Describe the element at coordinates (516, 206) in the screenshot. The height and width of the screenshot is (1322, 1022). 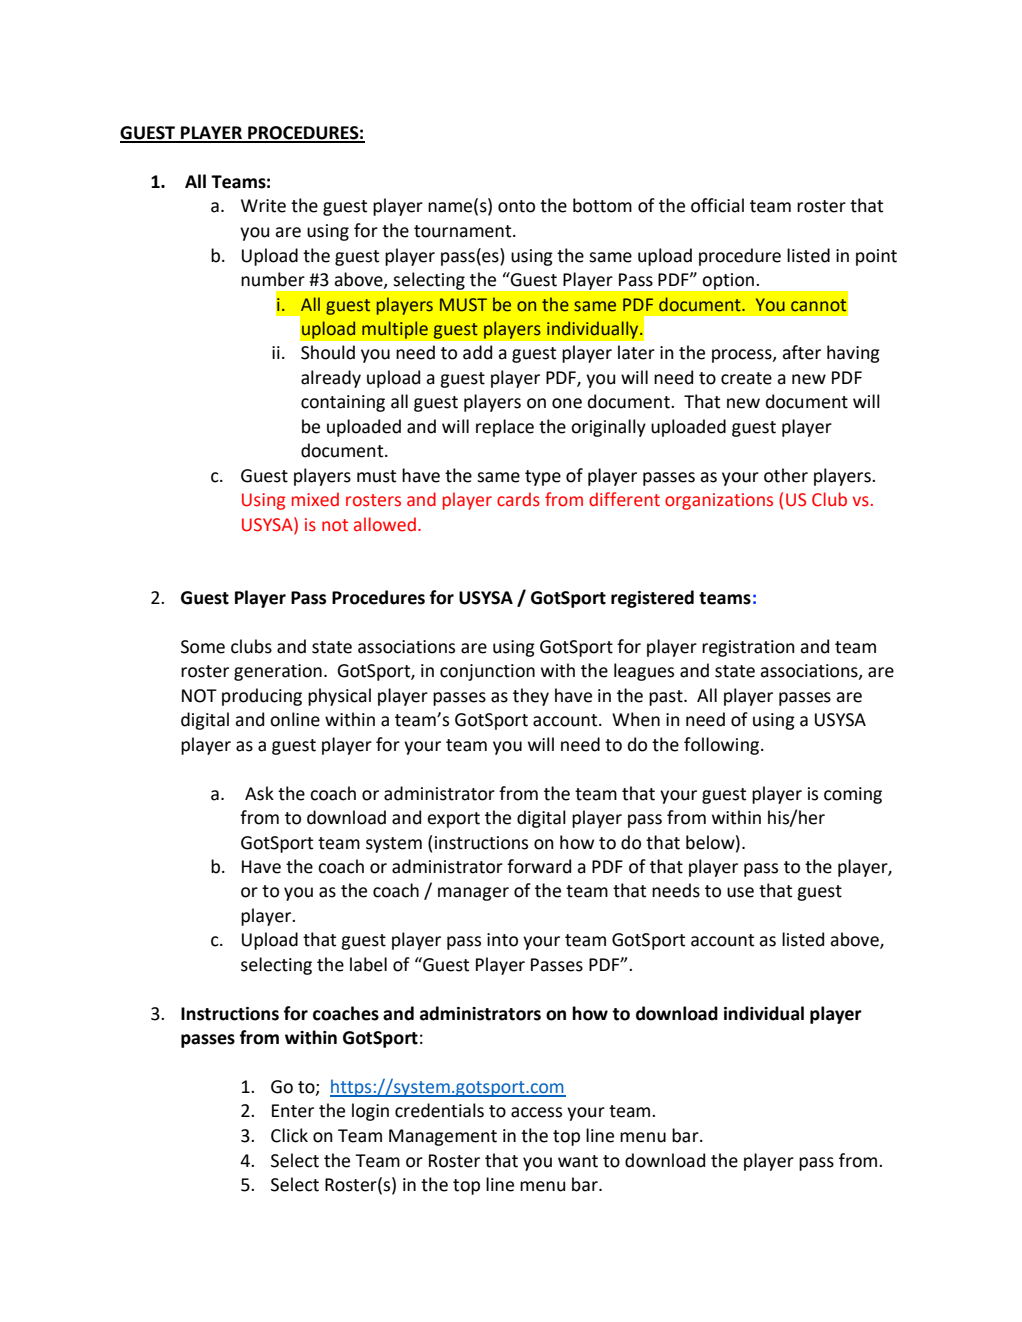
I see `onto` at that location.
